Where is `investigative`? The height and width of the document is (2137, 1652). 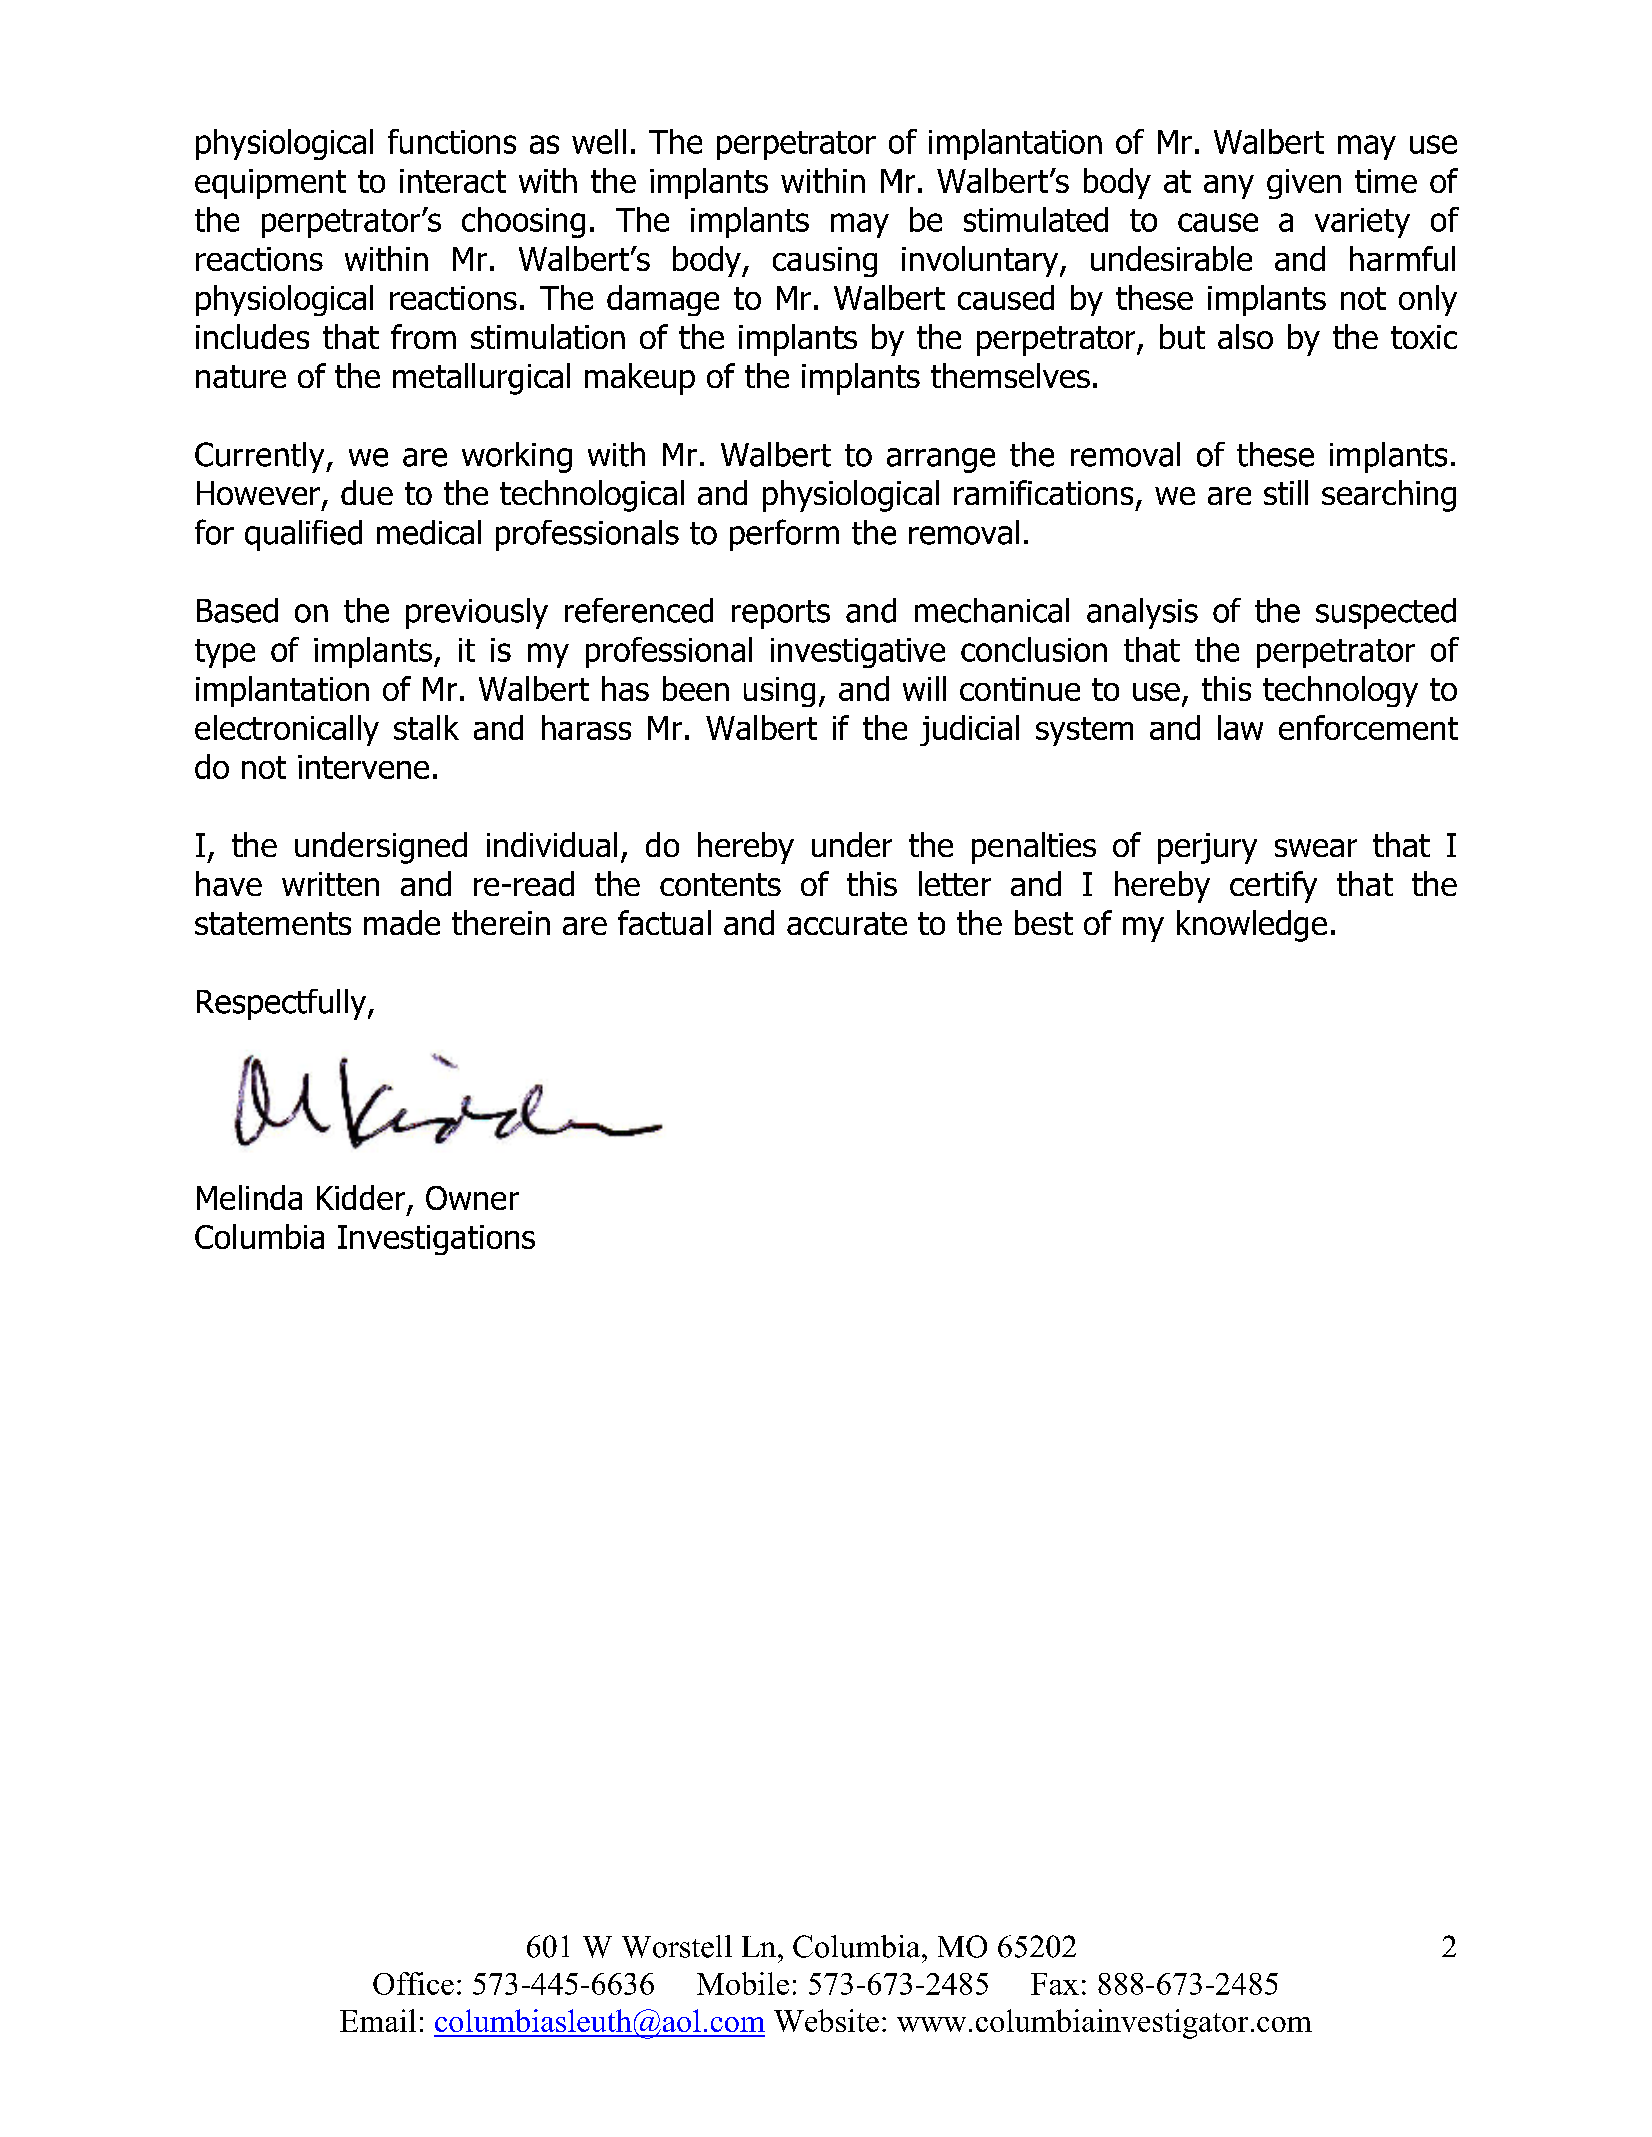
investigative is located at coordinates (858, 653).
